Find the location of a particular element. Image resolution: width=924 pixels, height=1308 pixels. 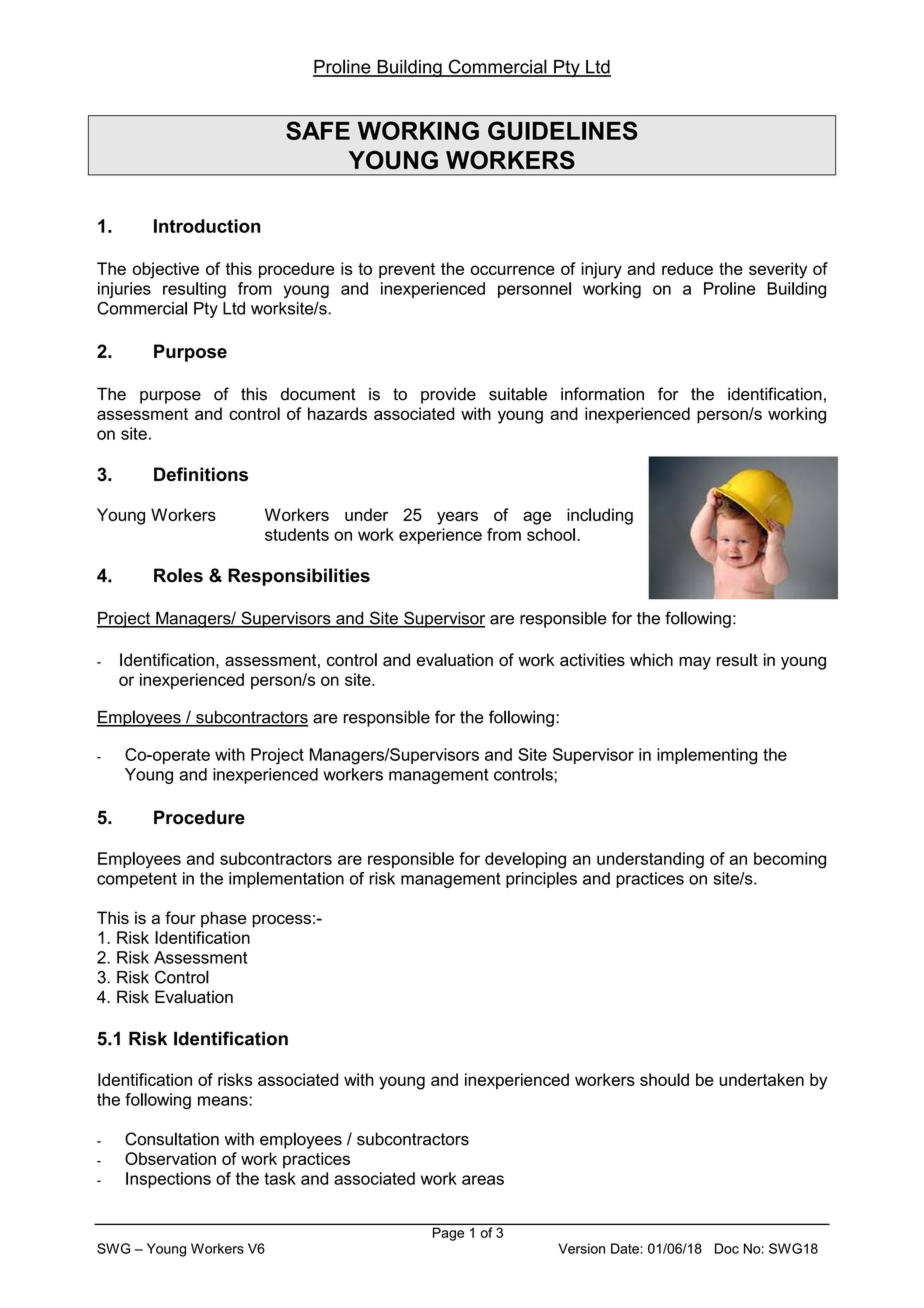

Roles is located at coordinates (178, 575).
